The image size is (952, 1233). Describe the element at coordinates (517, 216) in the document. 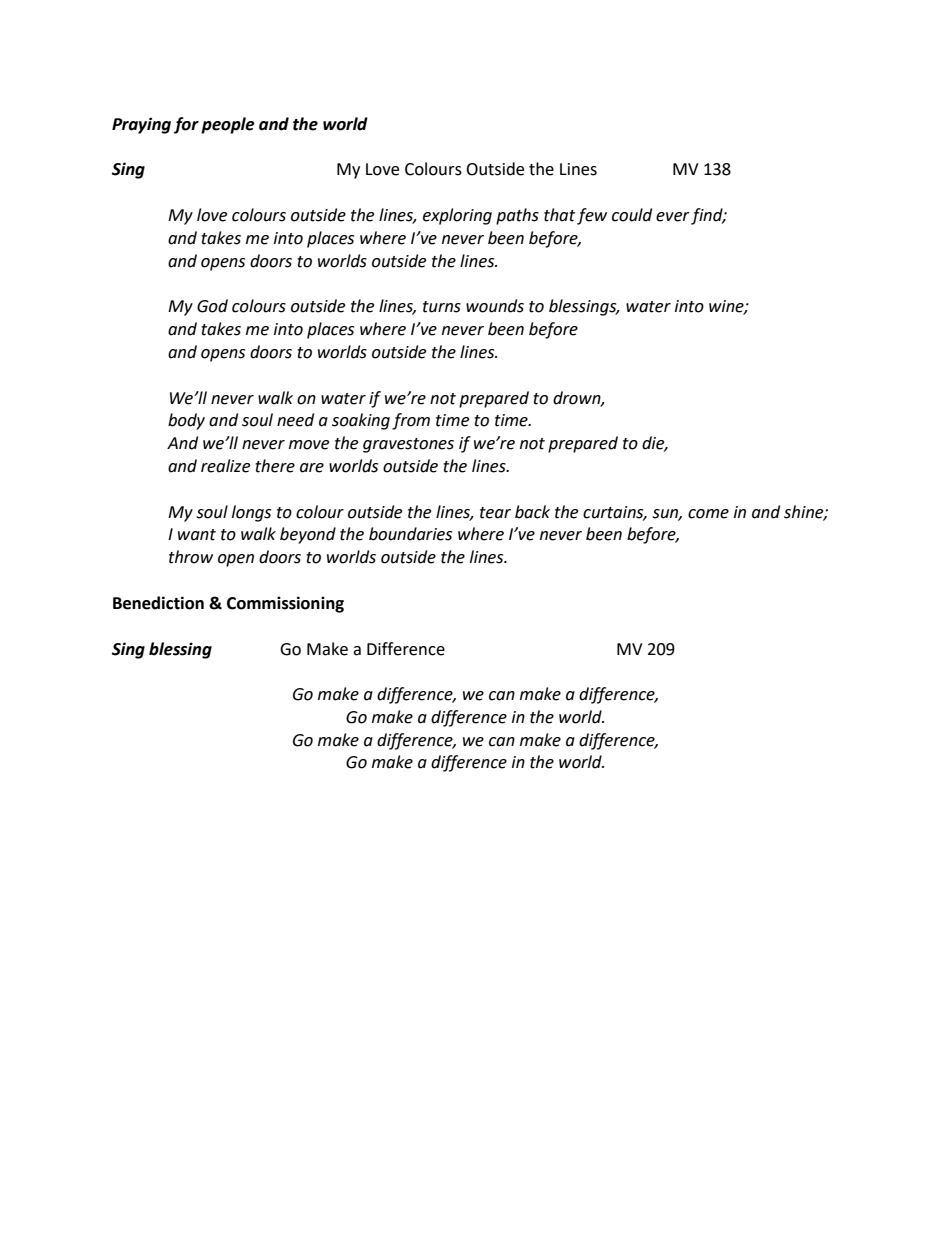

I see `paths` at that location.
